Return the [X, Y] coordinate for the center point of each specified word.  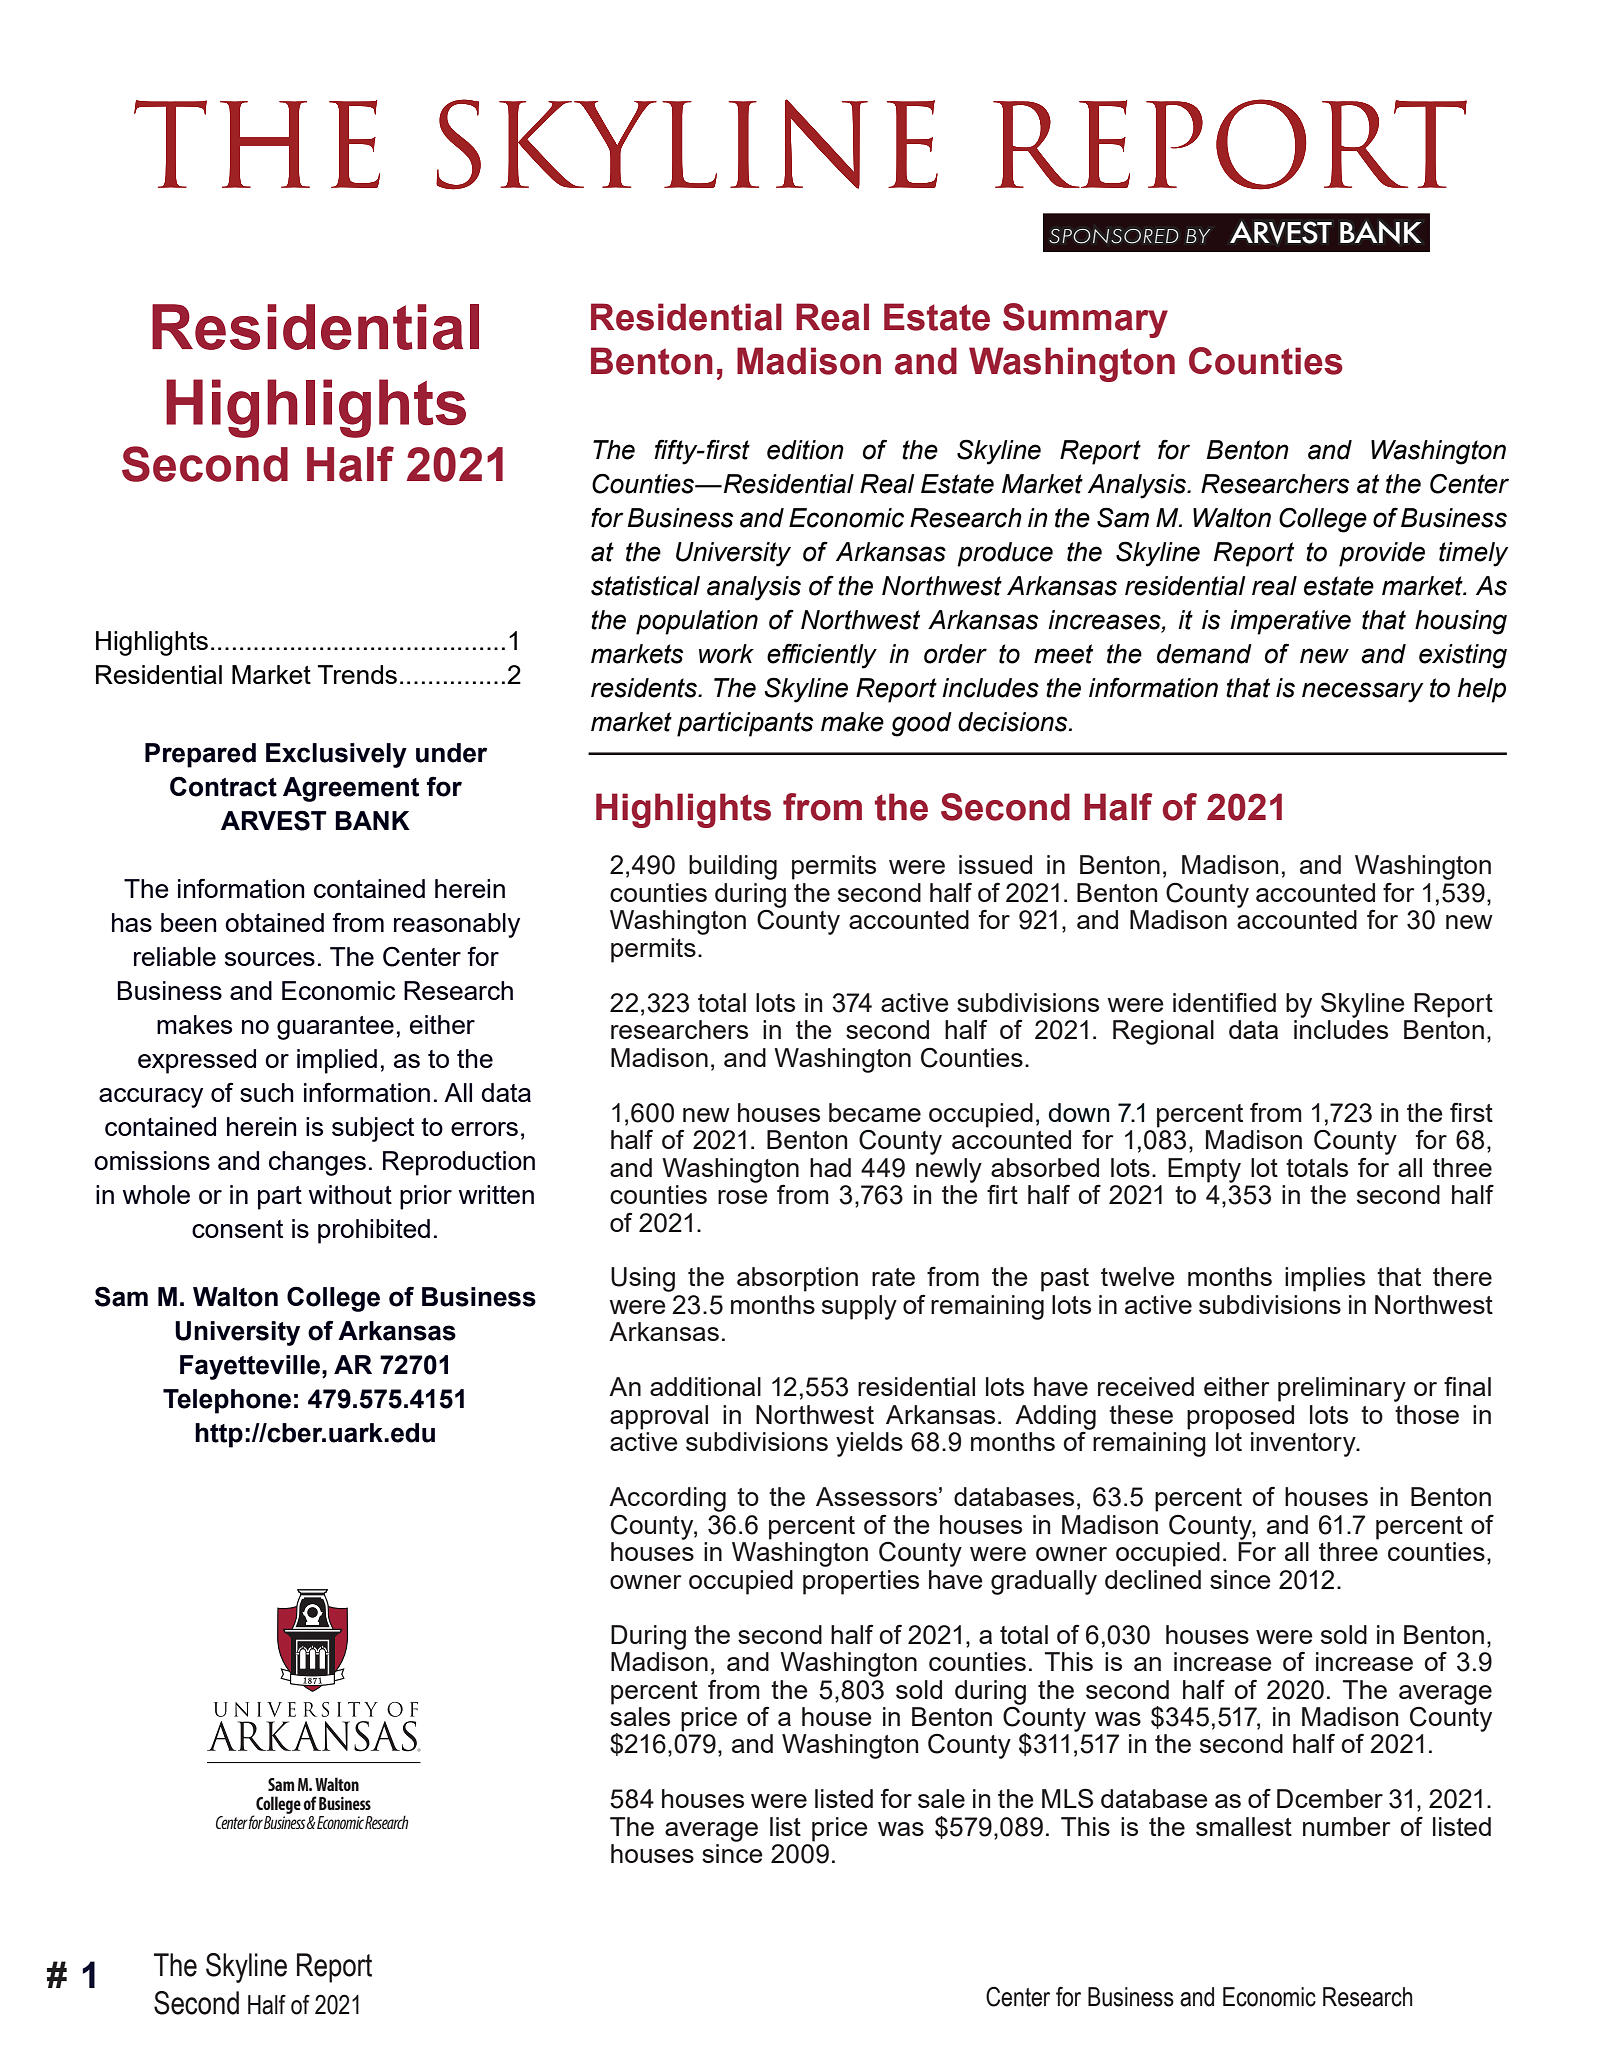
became [875, 1112]
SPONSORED [1114, 236]
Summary [1085, 320]
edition [805, 450]
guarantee [335, 1028]
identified [1224, 1002]
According [667, 1499]
